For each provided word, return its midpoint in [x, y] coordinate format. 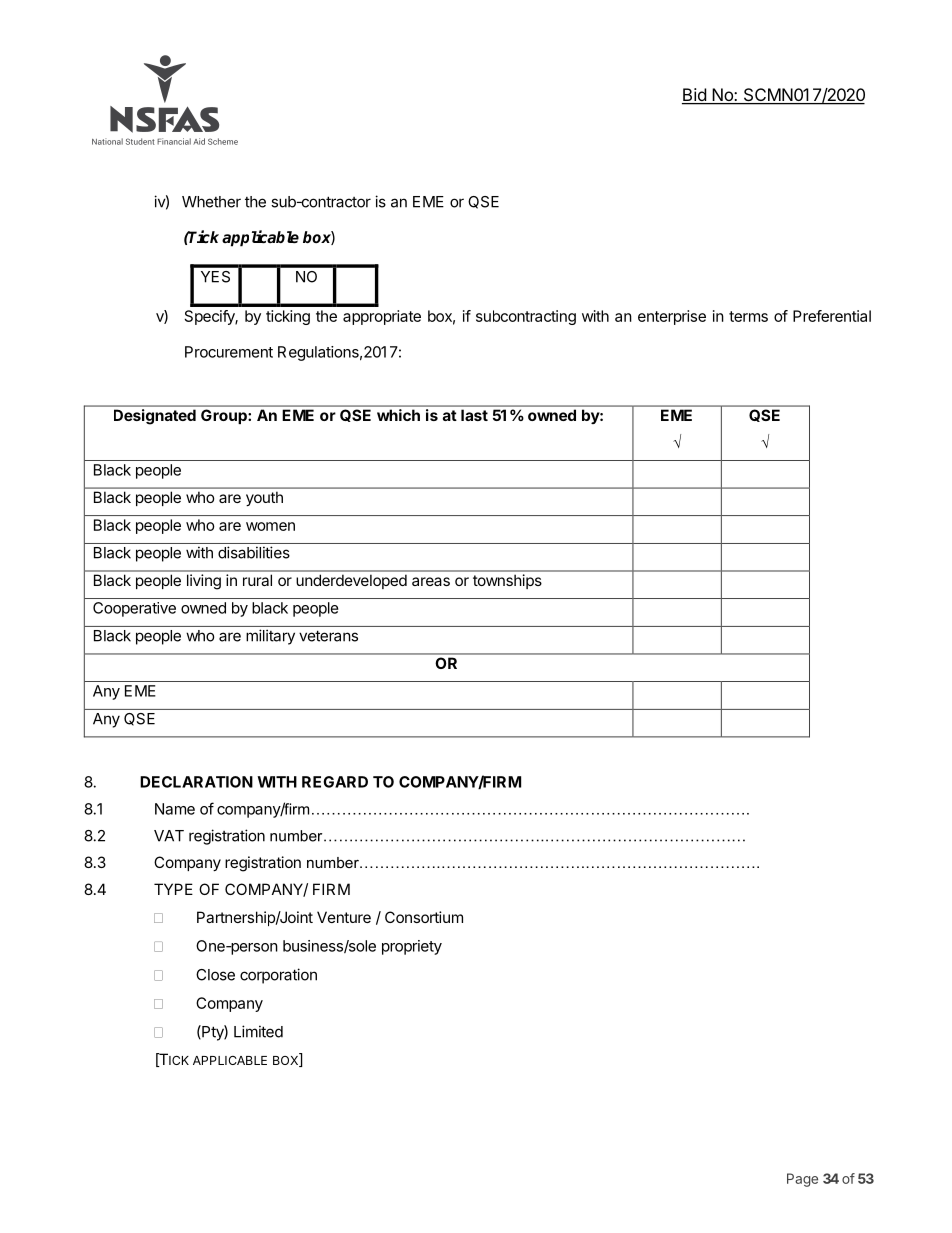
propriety [412, 947]
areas [431, 581]
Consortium [424, 917]
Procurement [229, 352]
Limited [258, 1031]
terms [748, 316]
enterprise [672, 317]
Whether [211, 202]
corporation [278, 976]
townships [507, 581]
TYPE [173, 889]
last [474, 415]
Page [802, 1180]
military [270, 637]
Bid [695, 96]
